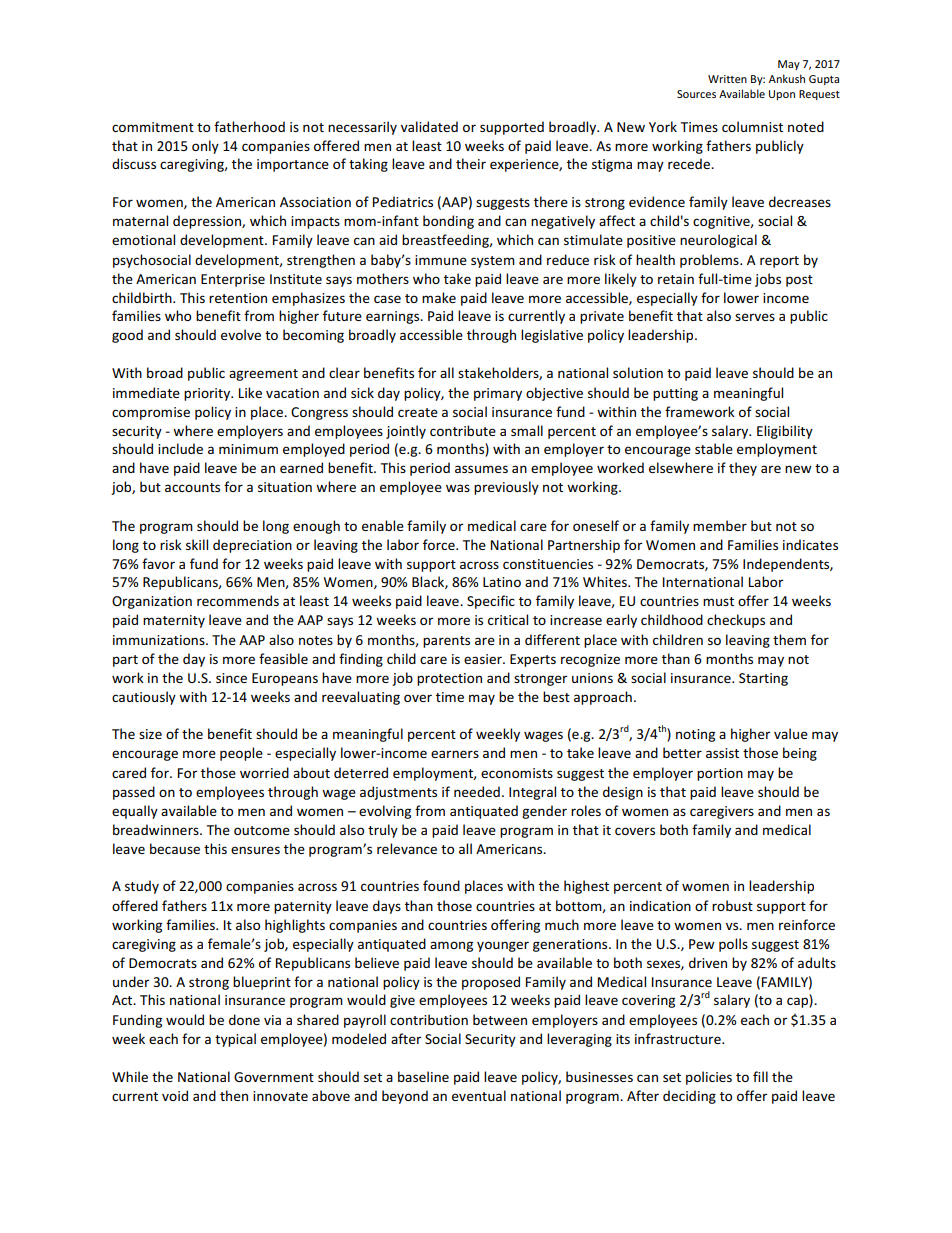 The width and height of the screenshot is (952, 1233). What do you see at coordinates (249, 126) in the screenshot?
I see `fatherhood` at bounding box center [249, 126].
